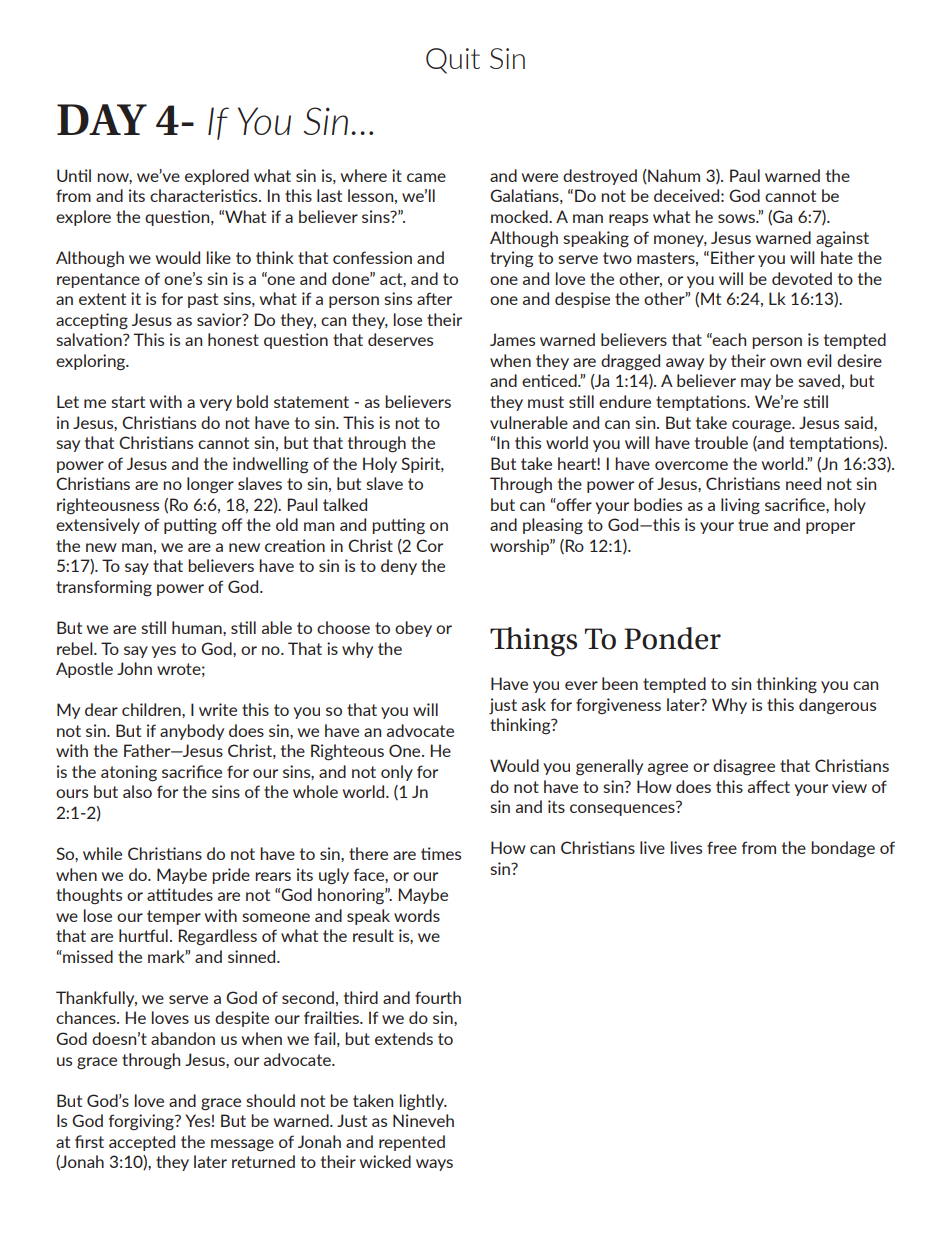  What do you see at coordinates (102, 119) in the document?
I see `DAY` at bounding box center [102, 119].
